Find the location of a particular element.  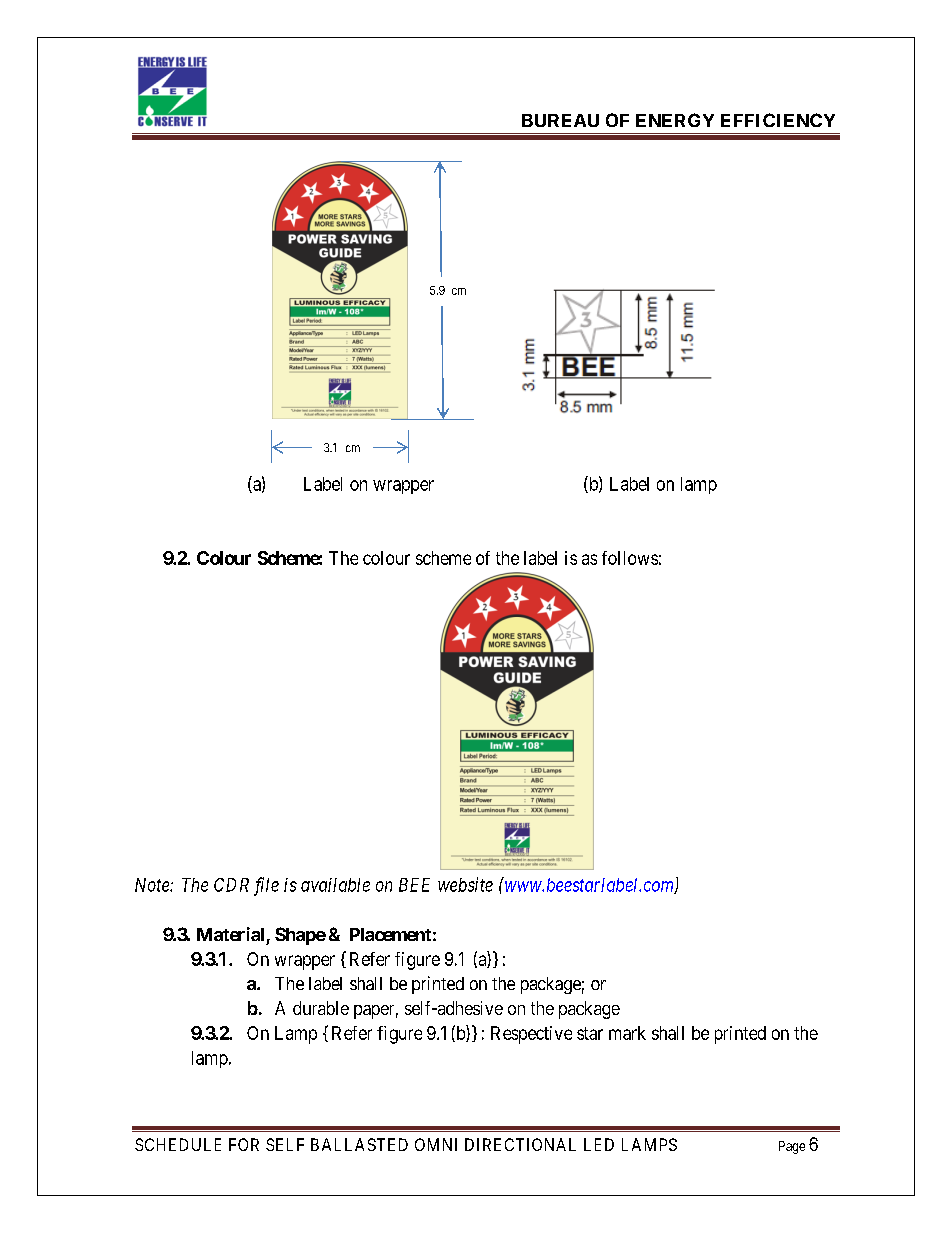

FOR is located at coordinates (244, 1144).
